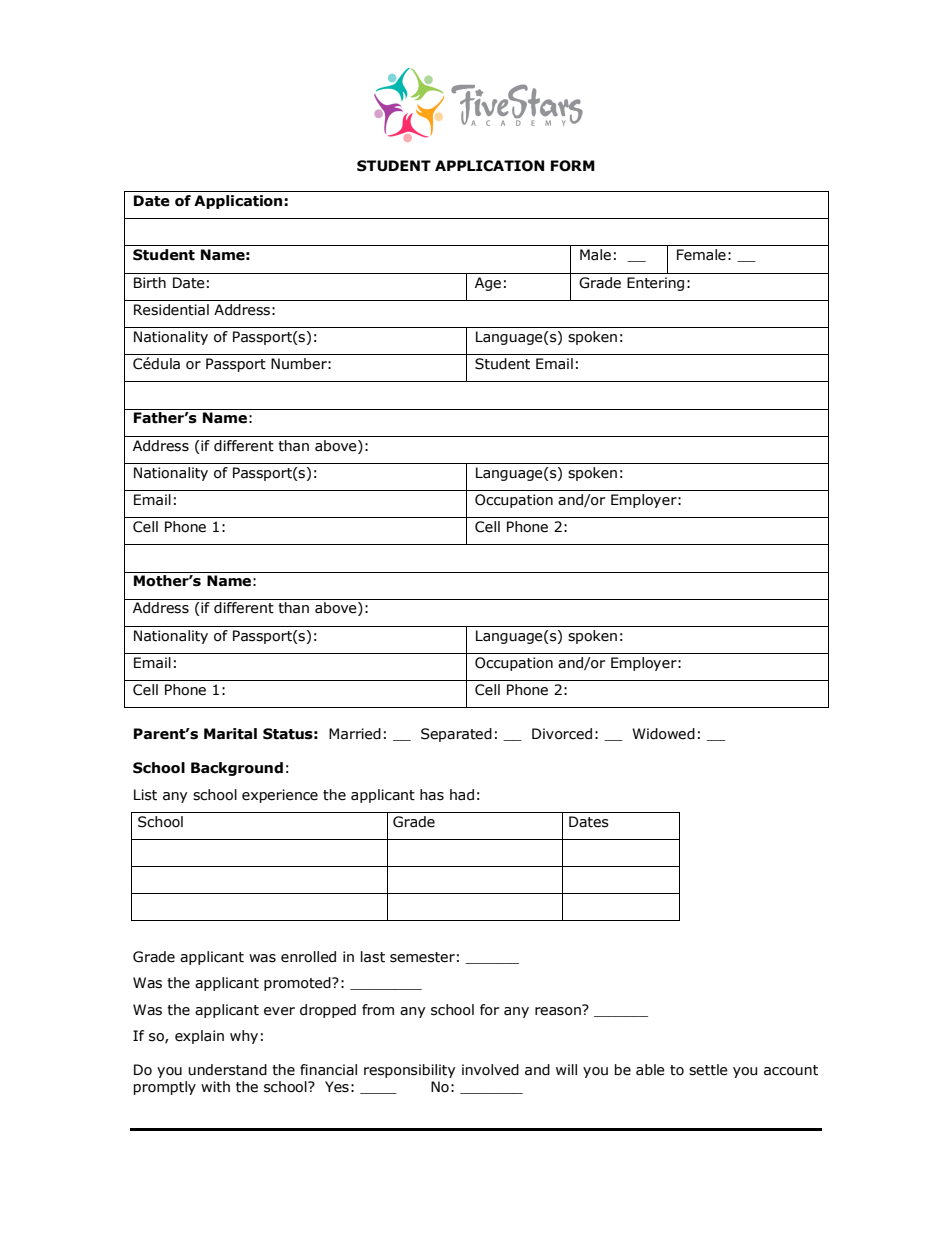 This screenshot has height=1233, width=952. Describe the element at coordinates (562, 734) in the screenshot. I see `Divorced` at that location.
